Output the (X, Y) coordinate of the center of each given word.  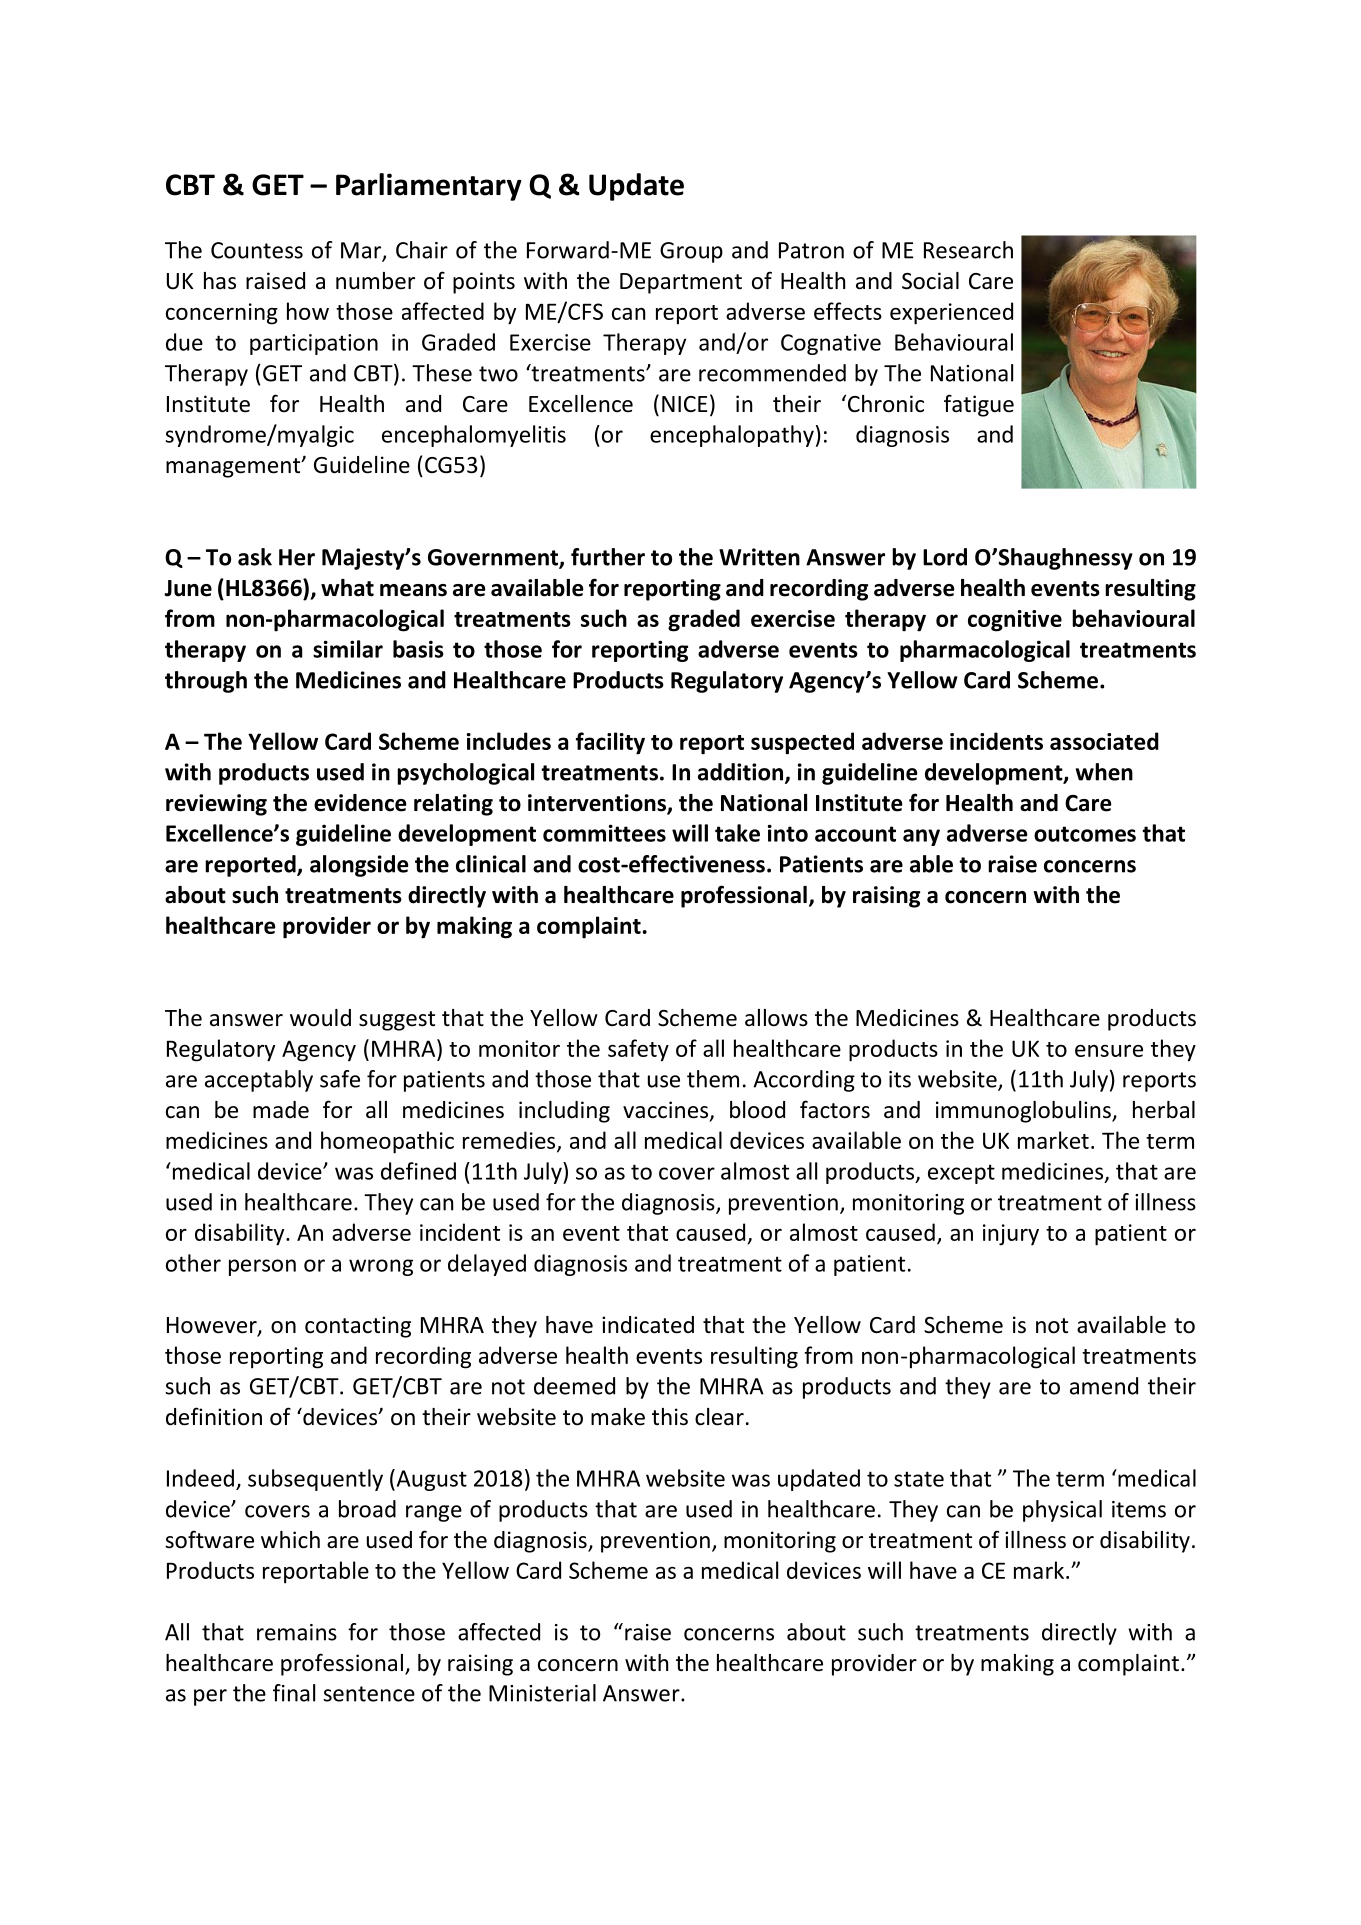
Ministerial (542, 1693)
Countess (257, 250)
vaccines (667, 1111)
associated (1104, 741)
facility (610, 743)
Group (691, 252)
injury (1011, 1235)
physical (1062, 1511)
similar (348, 649)
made (281, 1110)
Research (968, 250)
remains (297, 1632)
